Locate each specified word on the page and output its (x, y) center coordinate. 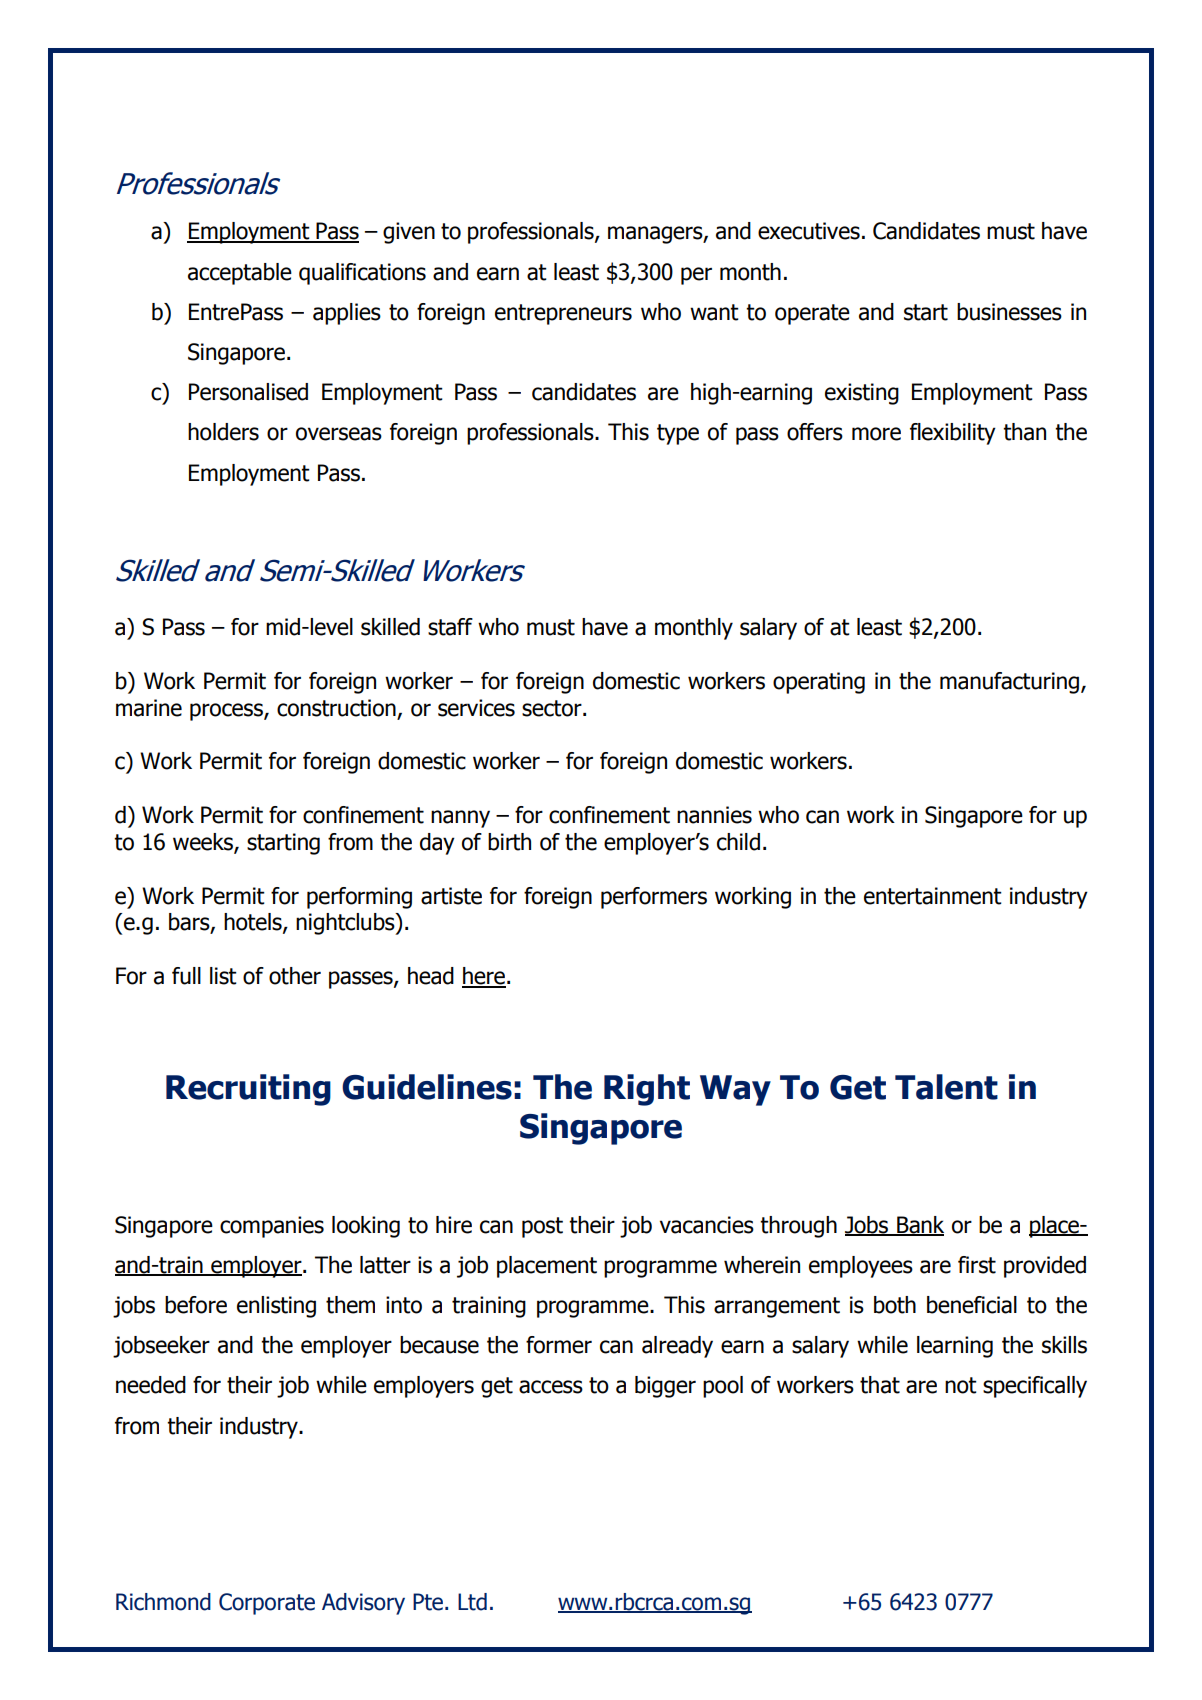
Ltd (472, 1602)
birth (509, 842)
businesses (1009, 312)
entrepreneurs (563, 314)
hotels (254, 923)
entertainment (933, 896)
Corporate (267, 1604)
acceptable (240, 274)
